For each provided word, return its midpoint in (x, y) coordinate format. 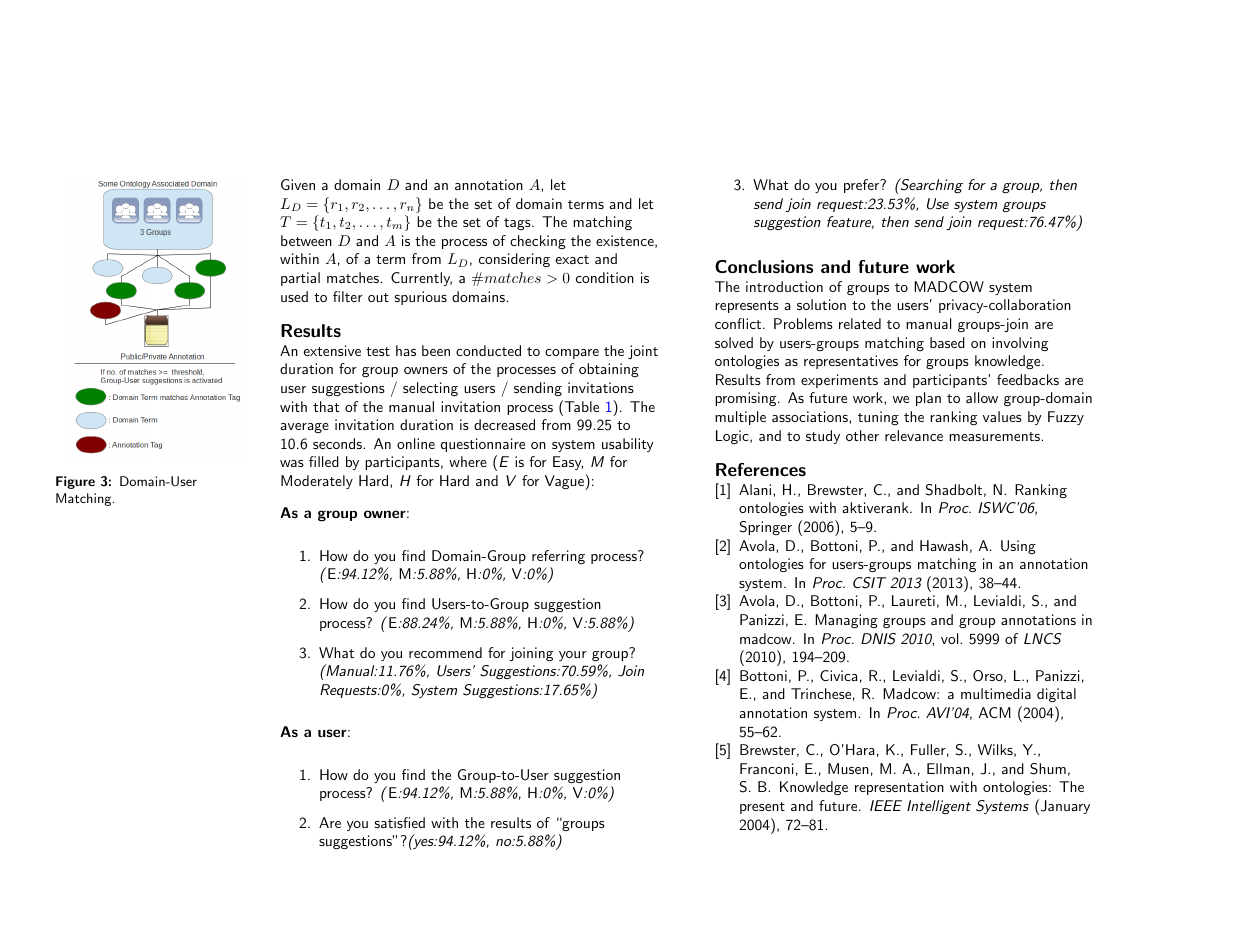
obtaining (609, 370)
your (573, 656)
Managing (846, 621)
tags (518, 224)
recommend (445, 652)
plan (928, 399)
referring (558, 557)
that (326, 406)
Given (298, 184)
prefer (863, 186)
